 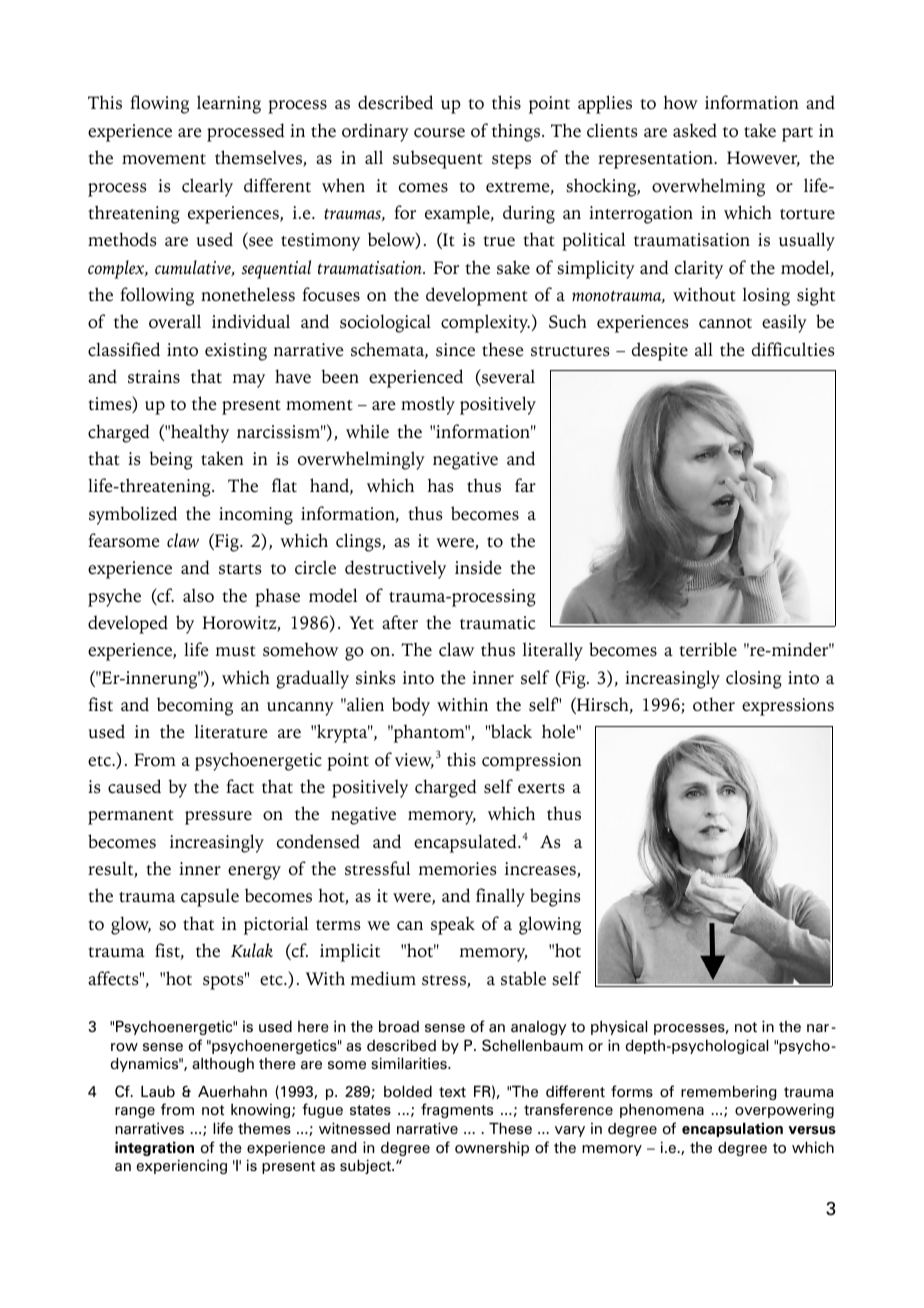 I want to click on movement, so click(x=164, y=159).
